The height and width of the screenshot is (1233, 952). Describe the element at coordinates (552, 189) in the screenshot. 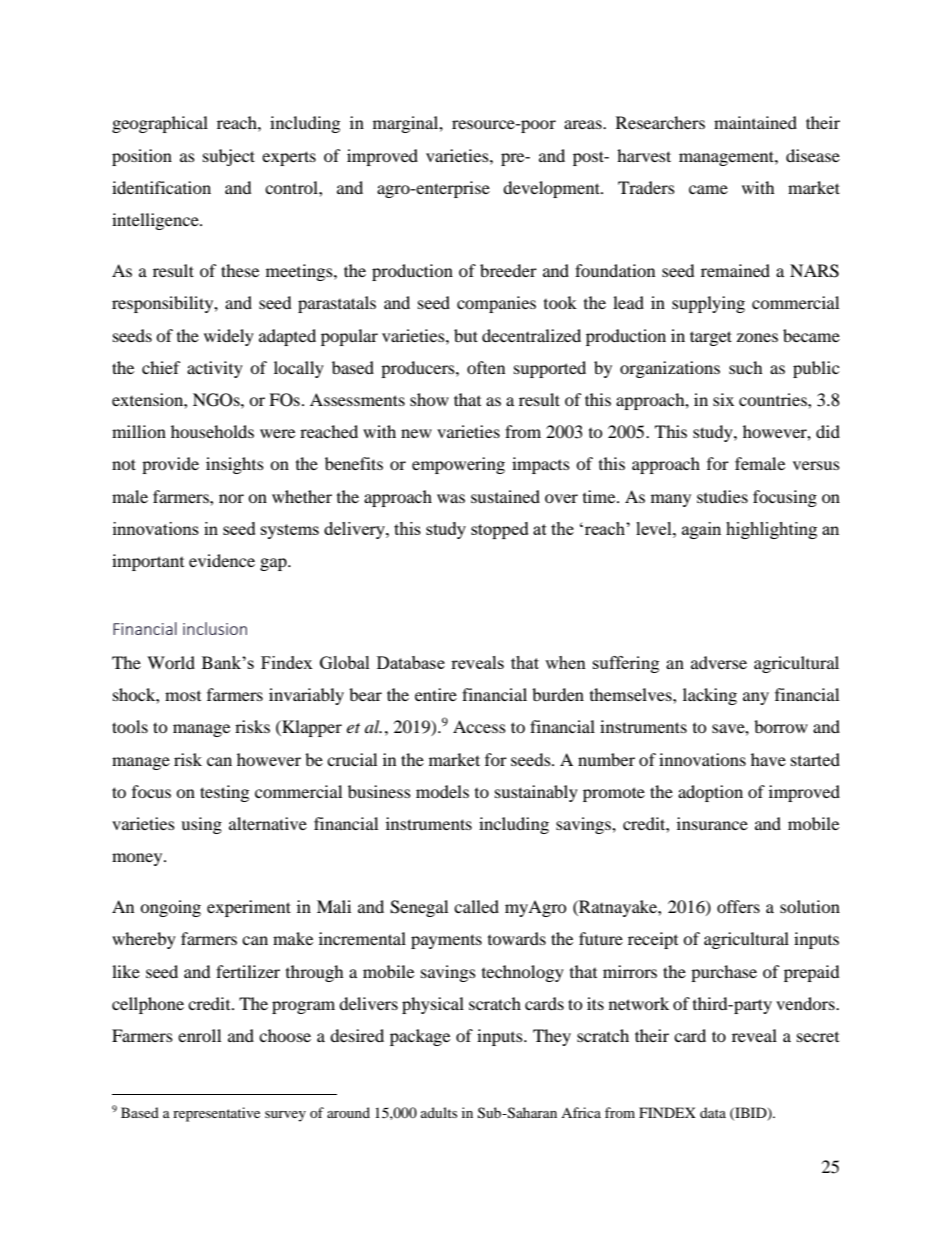

I see `development` at that location.
